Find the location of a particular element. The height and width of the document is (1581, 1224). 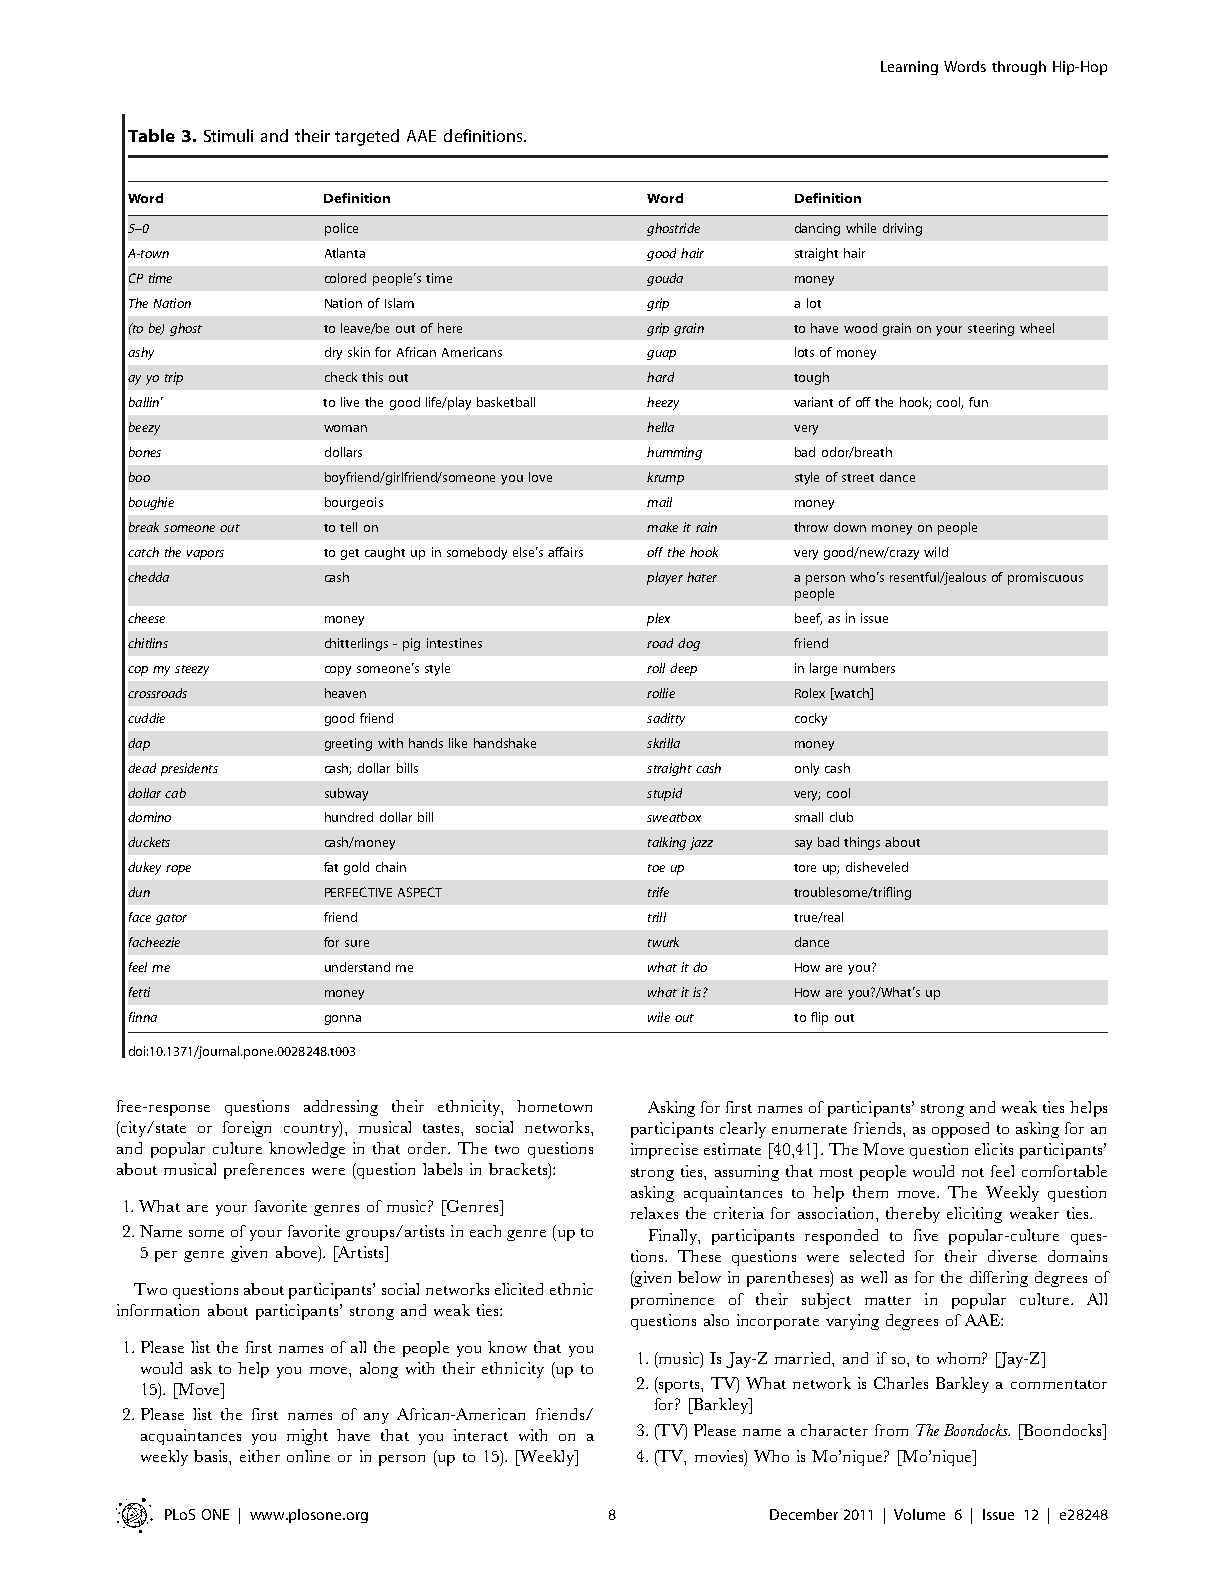

through is located at coordinates (1019, 68).
